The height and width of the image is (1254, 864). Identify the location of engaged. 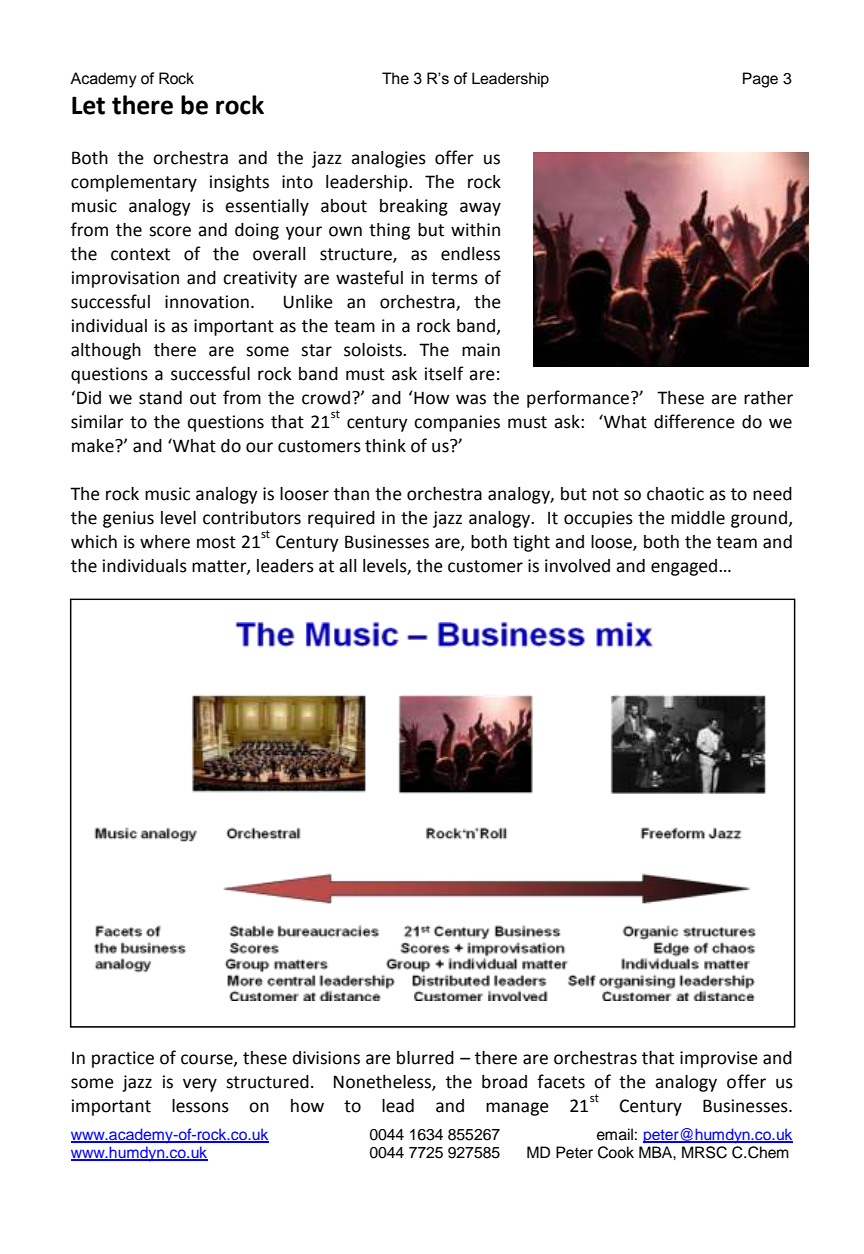
(685, 567).
